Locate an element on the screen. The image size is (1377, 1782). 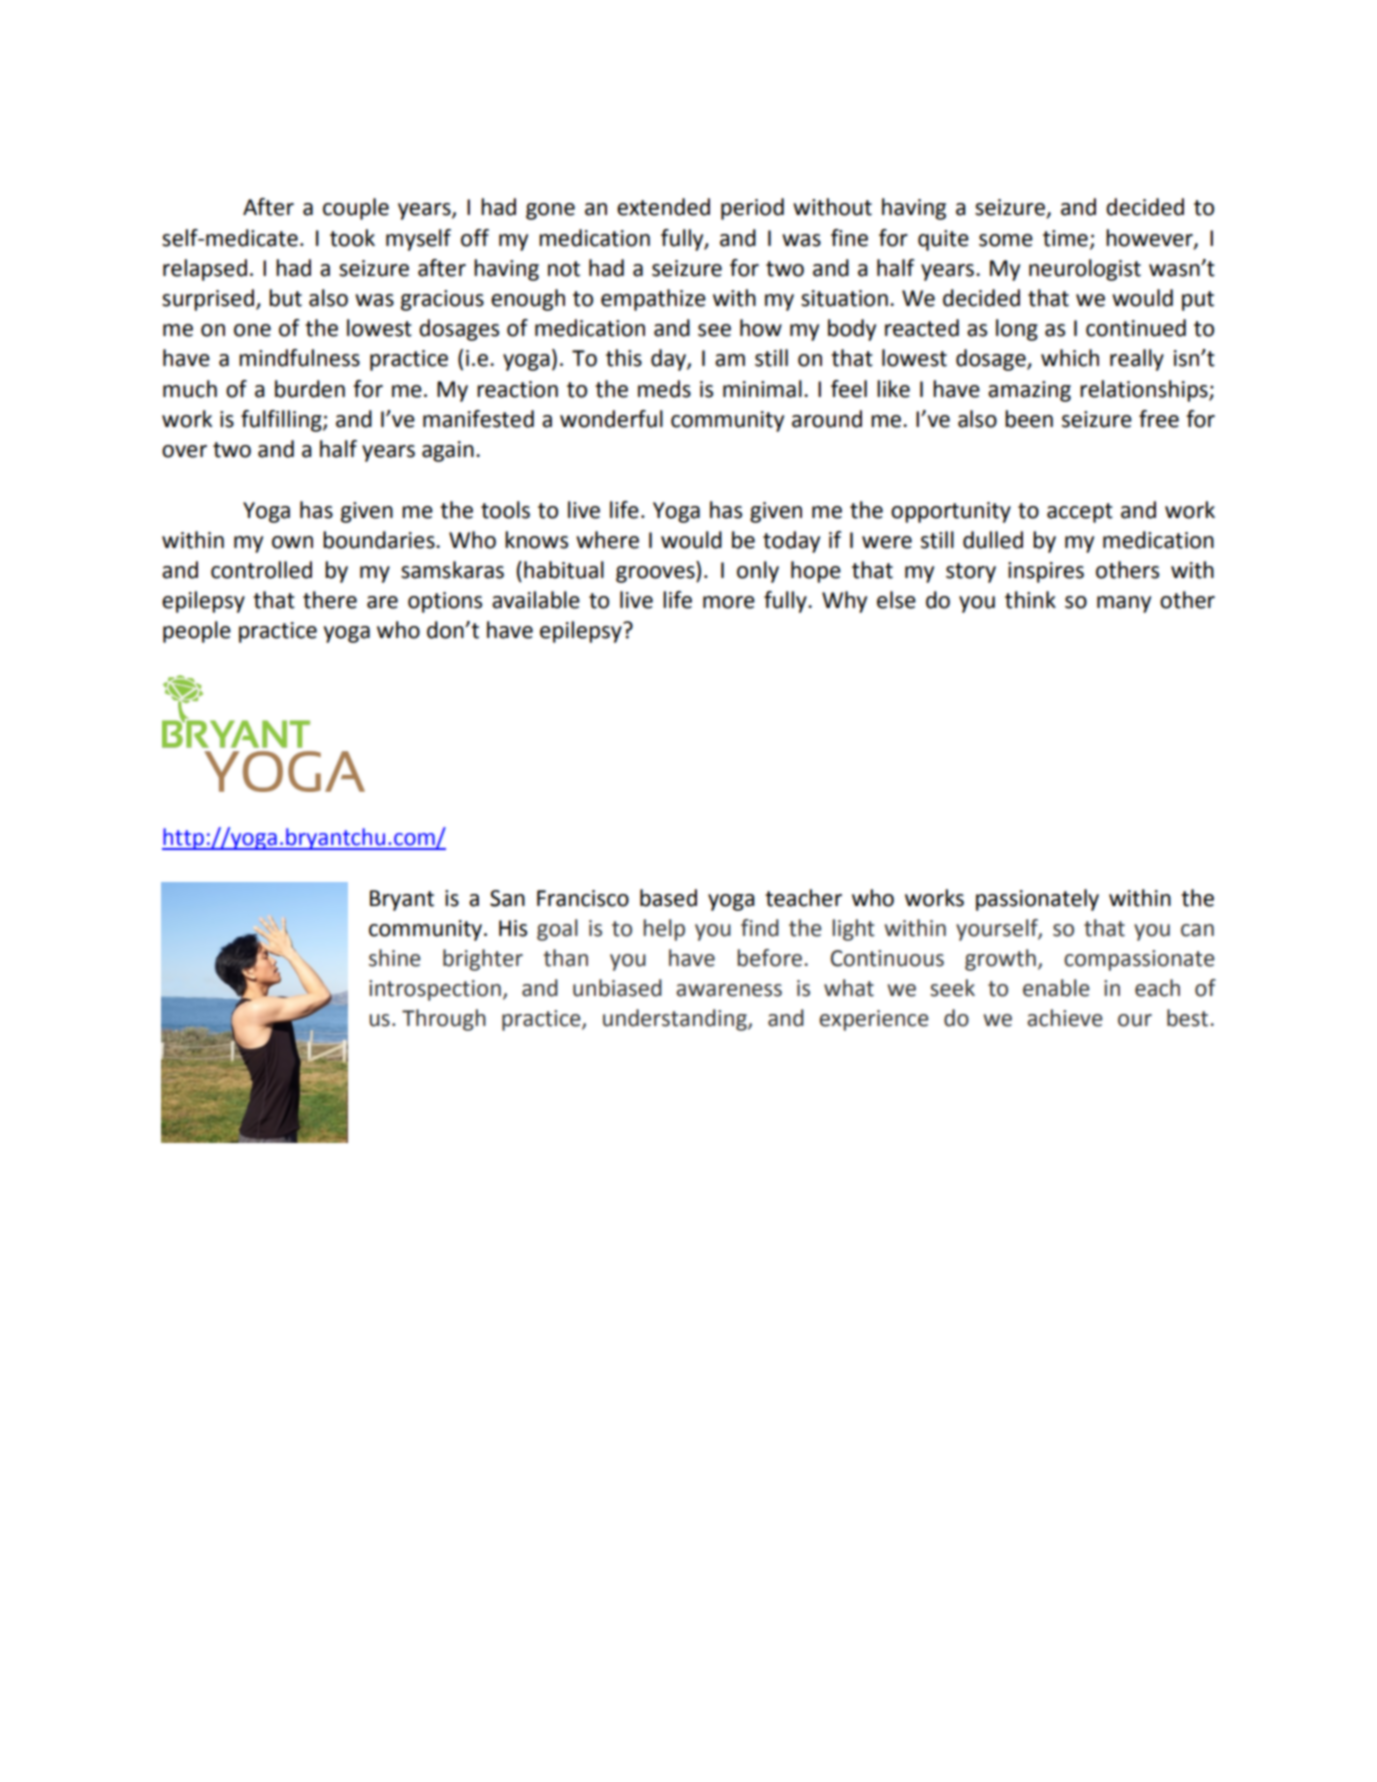
time is located at coordinates (1065, 238).
